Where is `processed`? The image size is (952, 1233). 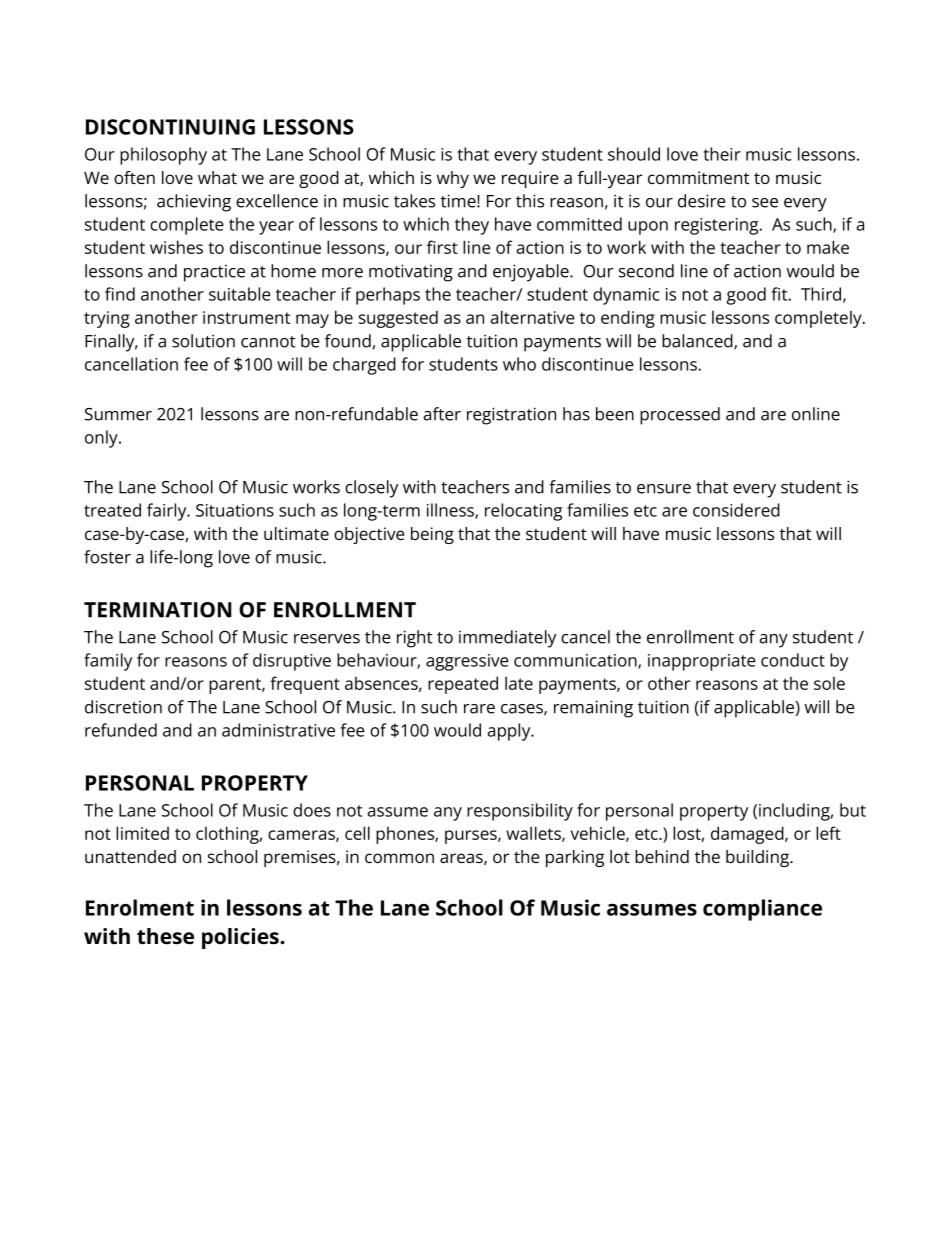
processed is located at coordinates (680, 416).
